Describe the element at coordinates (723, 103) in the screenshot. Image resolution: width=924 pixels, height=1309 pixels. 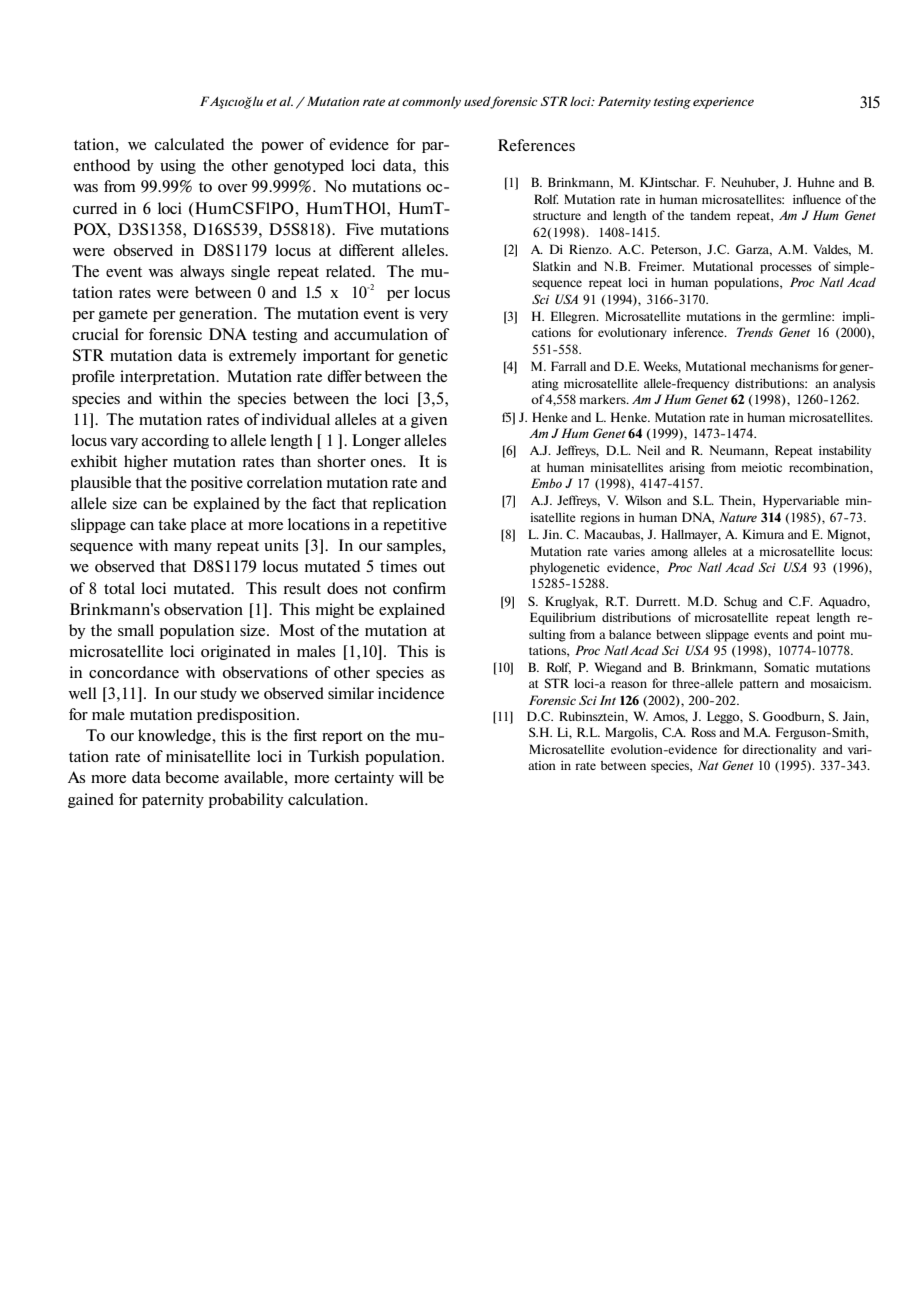
I see `experience` at that location.
